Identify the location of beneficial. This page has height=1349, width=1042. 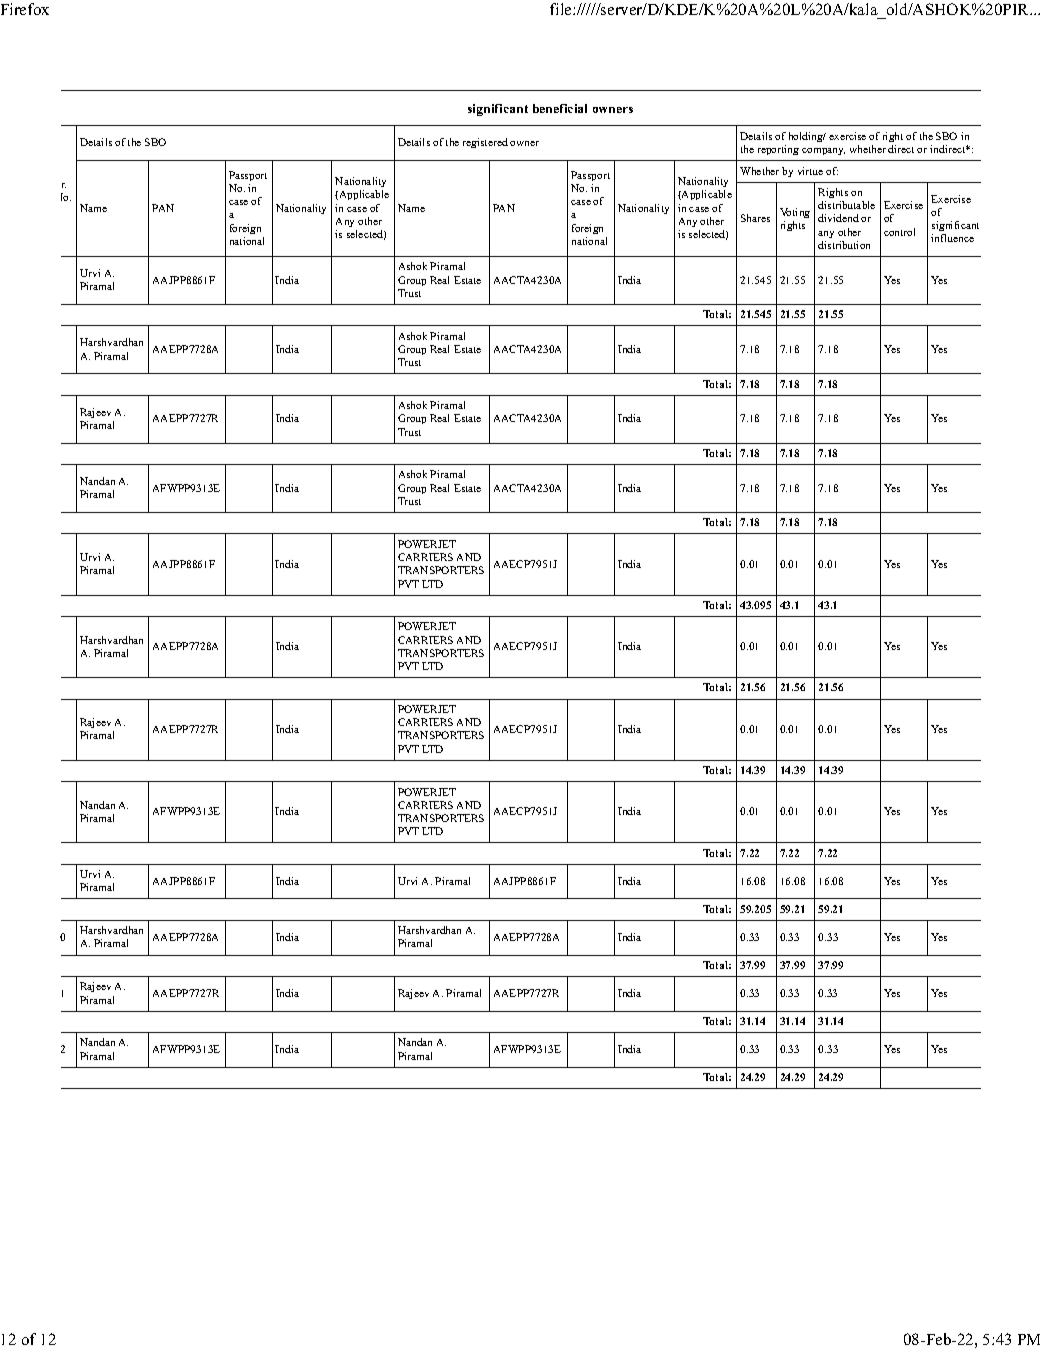
(560, 108).
